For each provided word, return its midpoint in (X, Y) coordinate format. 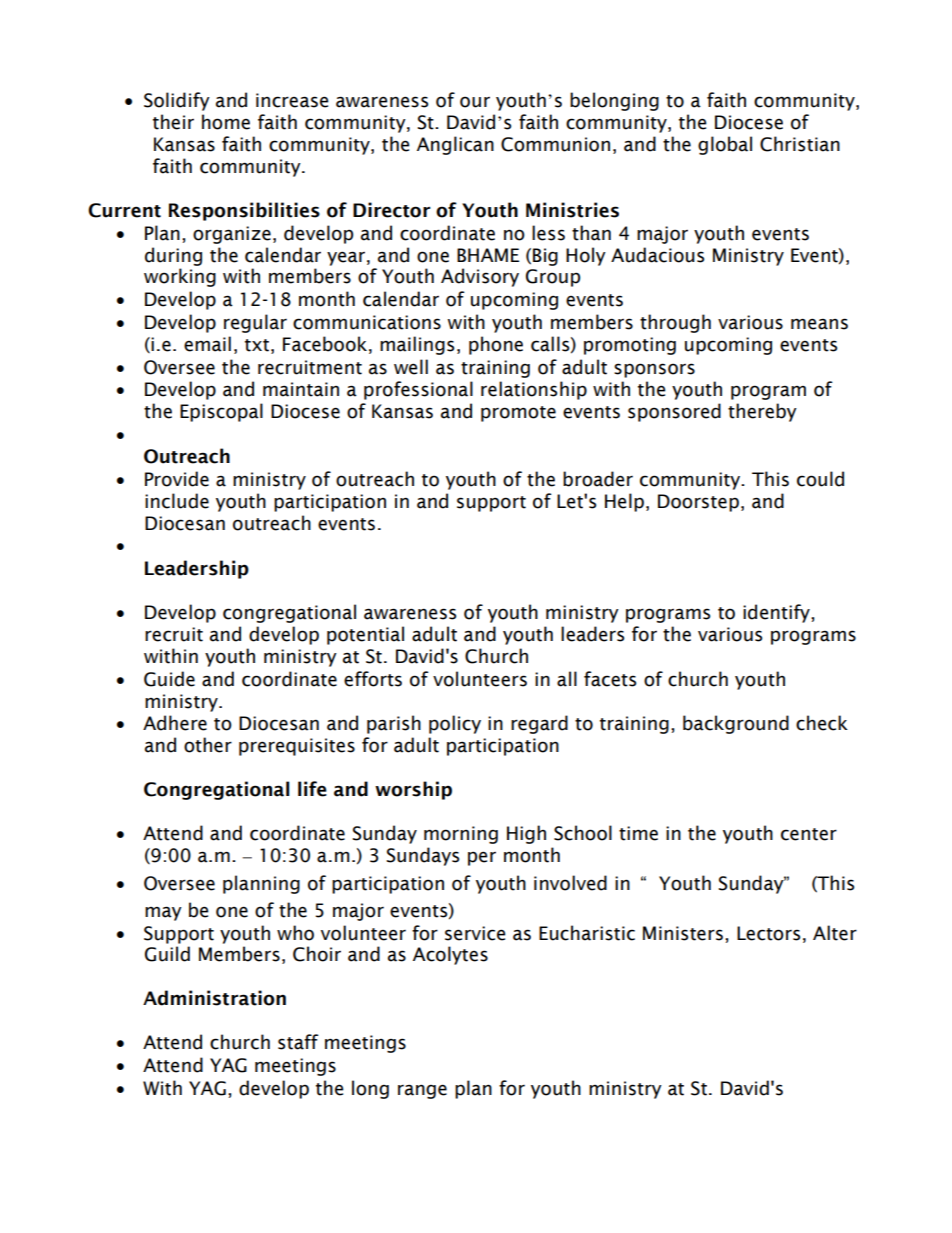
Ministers (683, 933)
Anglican (455, 145)
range (422, 1091)
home (226, 122)
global (725, 145)
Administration (214, 998)
